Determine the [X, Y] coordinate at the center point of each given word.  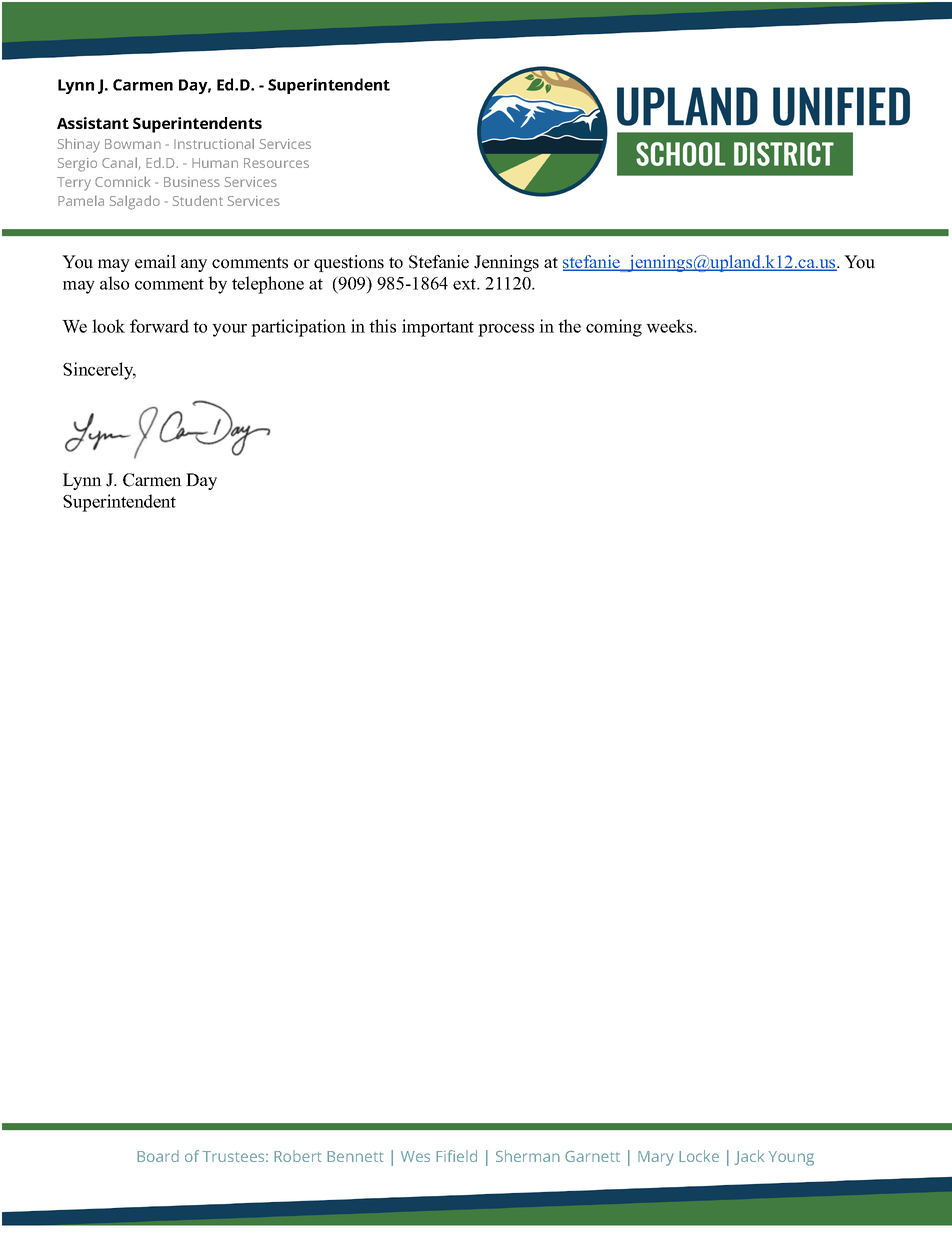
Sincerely [99, 371]
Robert [297, 1156]
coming [614, 328]
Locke [699, 1156]
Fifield [456, 1156]
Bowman [133, 144]
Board [158, 1156]
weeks [670, 326]
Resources [276, 163]
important [438, 328]
